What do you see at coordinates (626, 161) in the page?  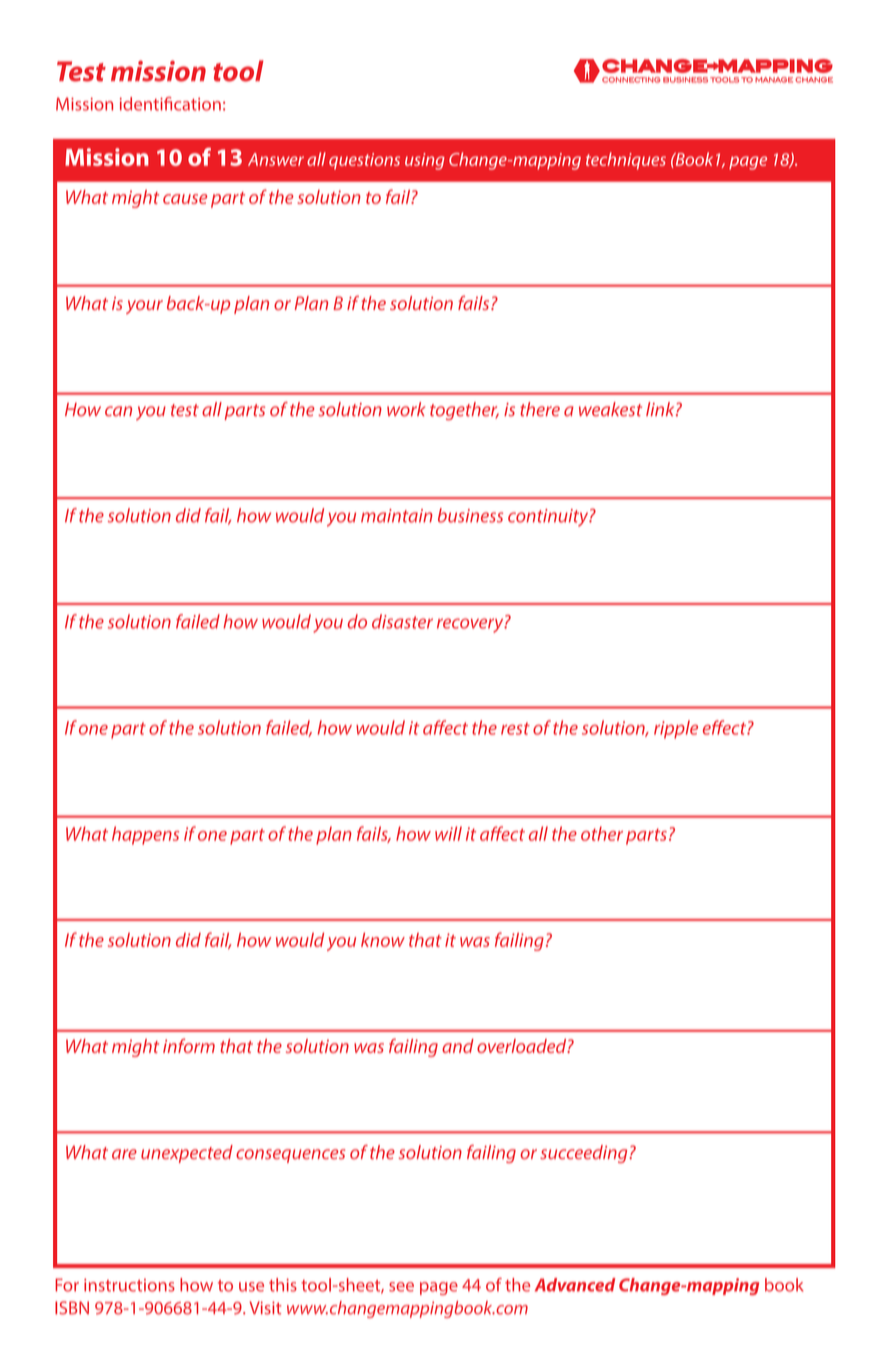 I see `techniques` at bounding box center [626, 161].
